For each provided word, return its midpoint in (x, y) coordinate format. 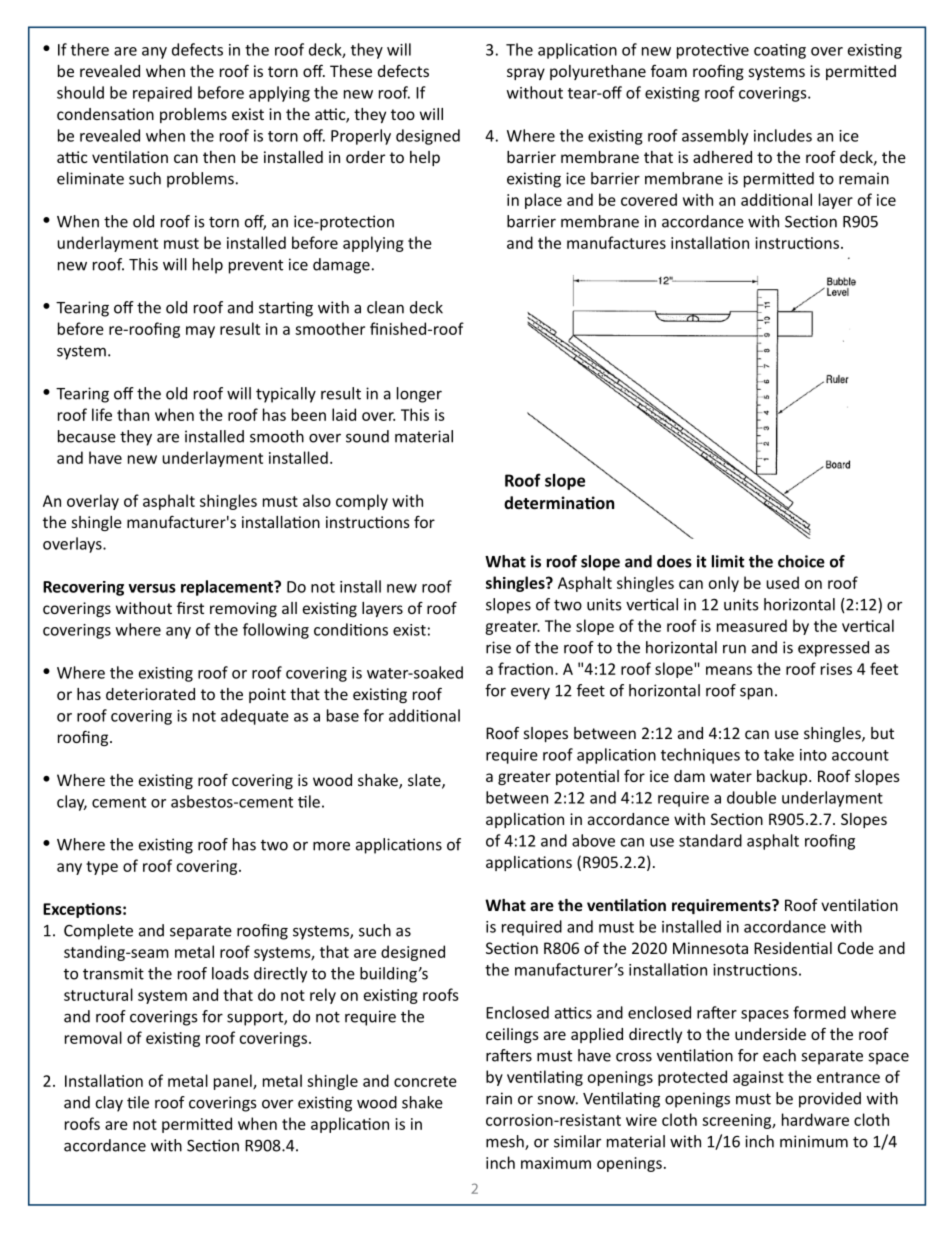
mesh (506, 1142)
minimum (814, 1141)
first (190, 607)
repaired (162, 94)
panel (234, 1082)
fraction (525, 668)
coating (780, 51)
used (782, 582)
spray (526, 74)
